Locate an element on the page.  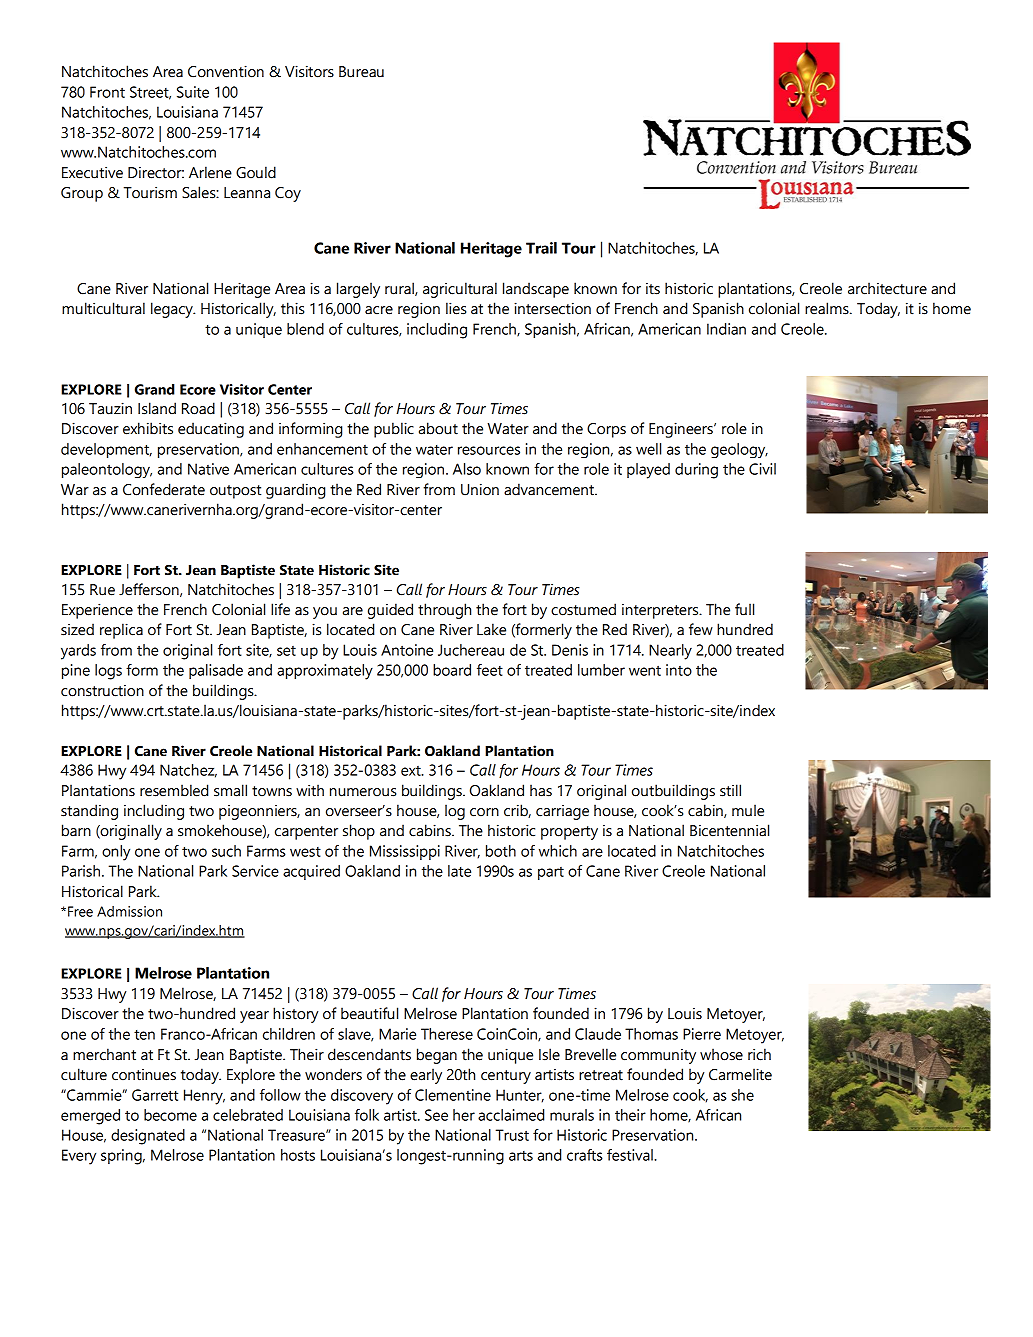
architecture is located at coordinates (887, 288).
